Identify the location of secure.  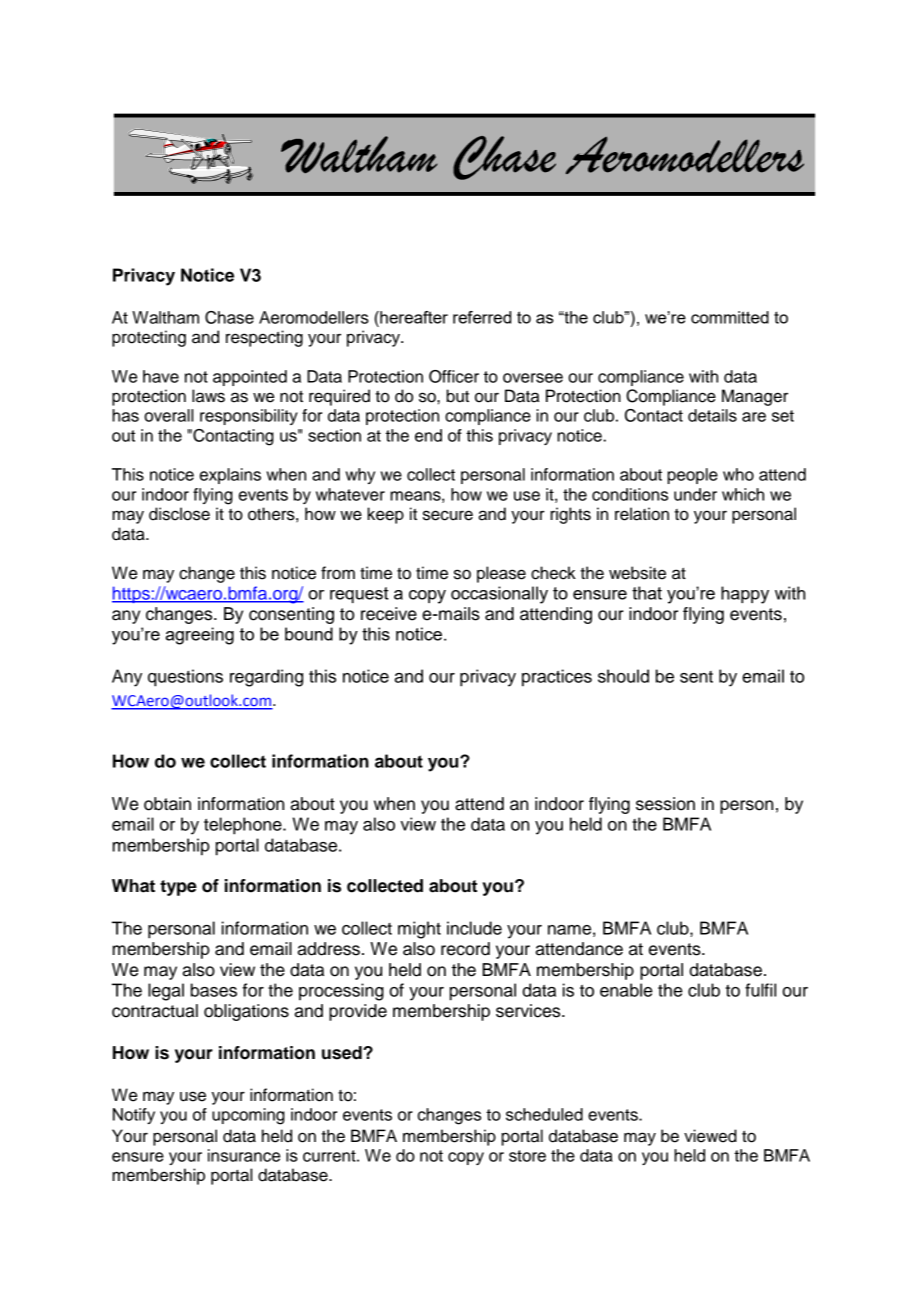
(448, 515).
